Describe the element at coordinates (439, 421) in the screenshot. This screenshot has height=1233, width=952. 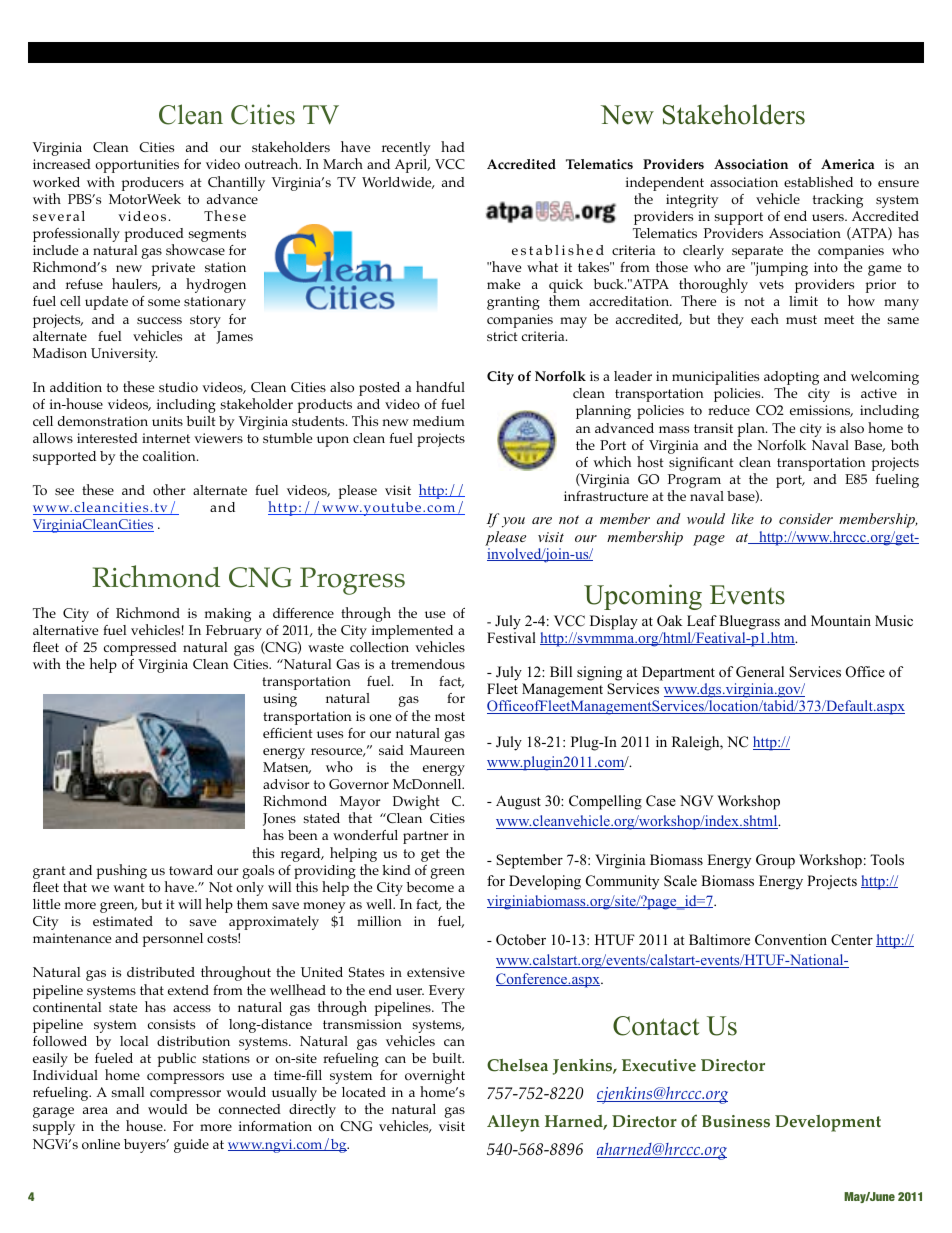
I see `medium` at that location.
